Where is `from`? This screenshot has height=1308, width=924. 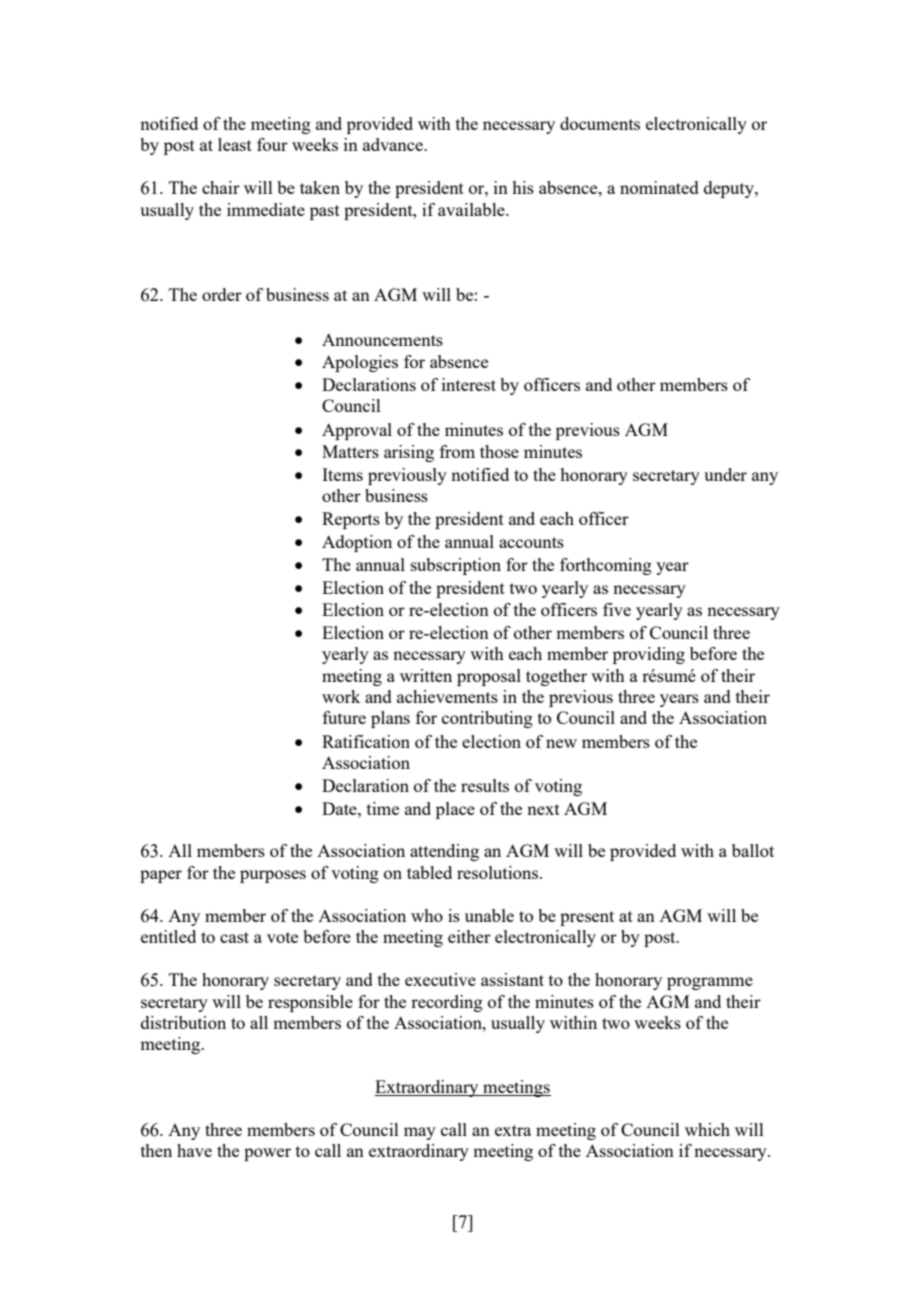 from is located at coordinates (457, 451).
